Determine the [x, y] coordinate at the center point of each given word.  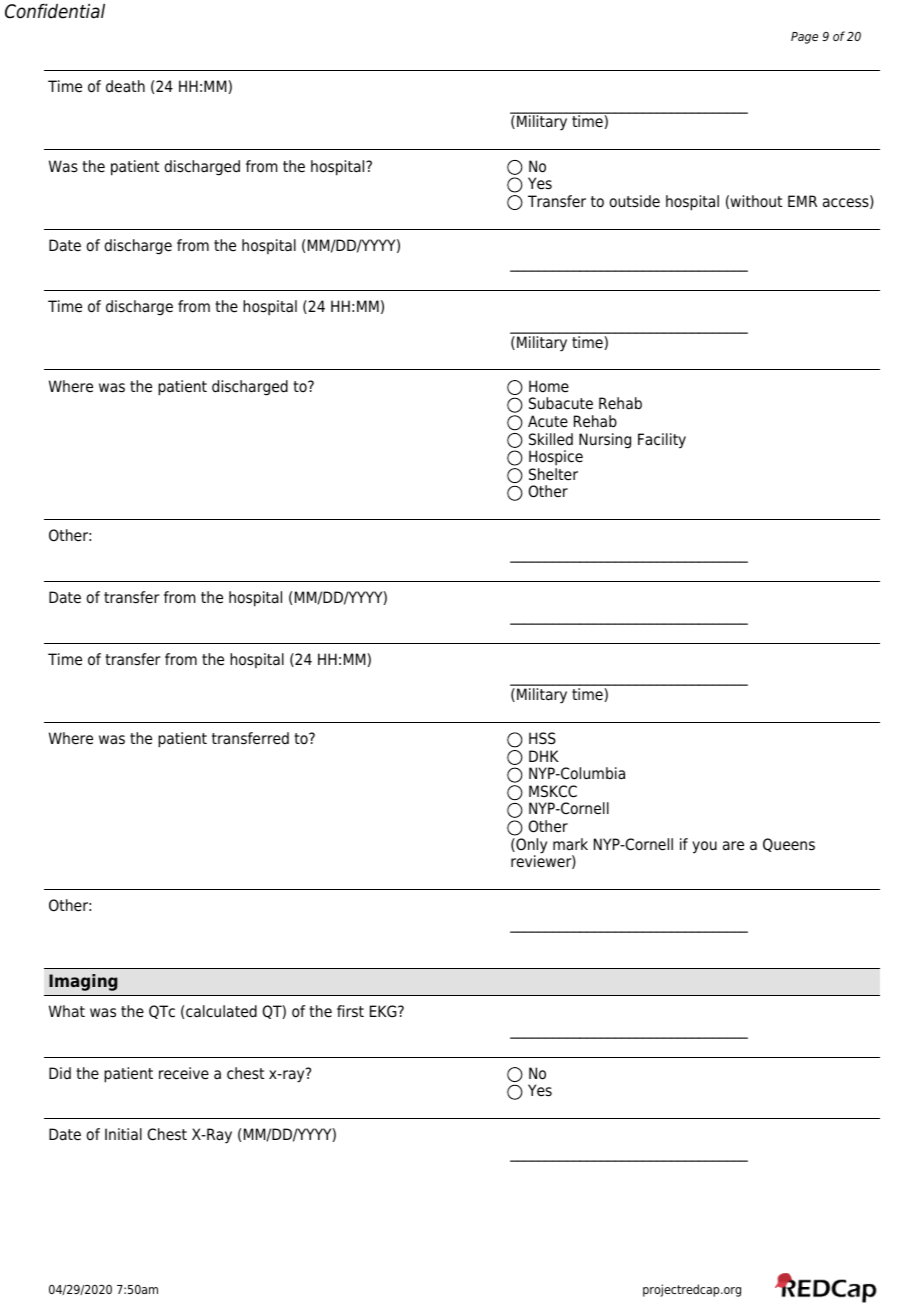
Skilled [551, 439]
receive [184, 1073]
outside [634, 201]
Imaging [83, 982]
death [125, 86]
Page [804, 38]
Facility [662, 441]
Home [549, 386]
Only [530, 847]
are [733, 846]
